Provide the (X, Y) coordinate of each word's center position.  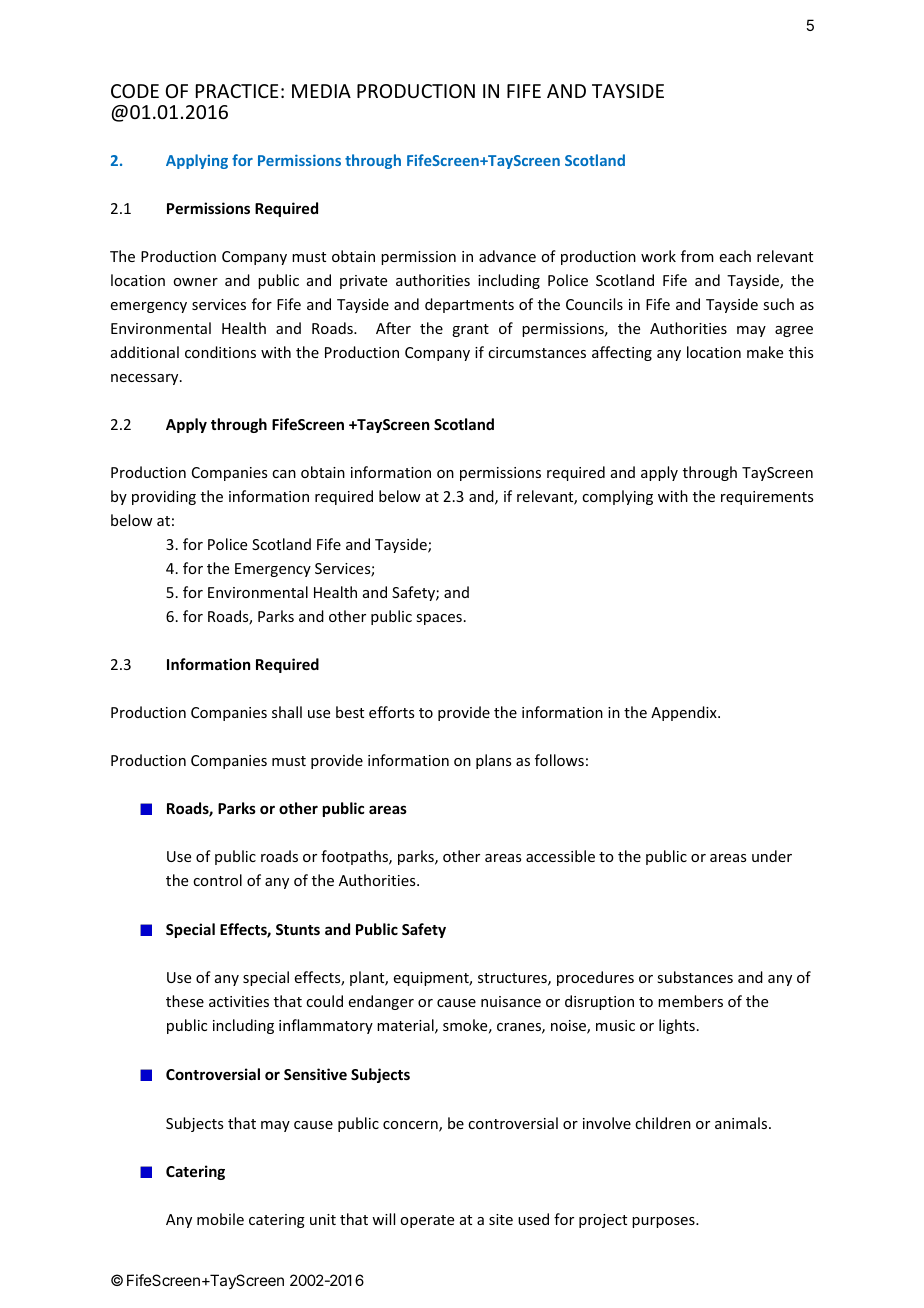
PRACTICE (237, 91)
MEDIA (321, 91)
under (772, 856)
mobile (220, 1219)
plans (493, 761)
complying (617, 497)
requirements (767, 498)
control (217, 880)
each (735, 256)
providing (164, 497)
